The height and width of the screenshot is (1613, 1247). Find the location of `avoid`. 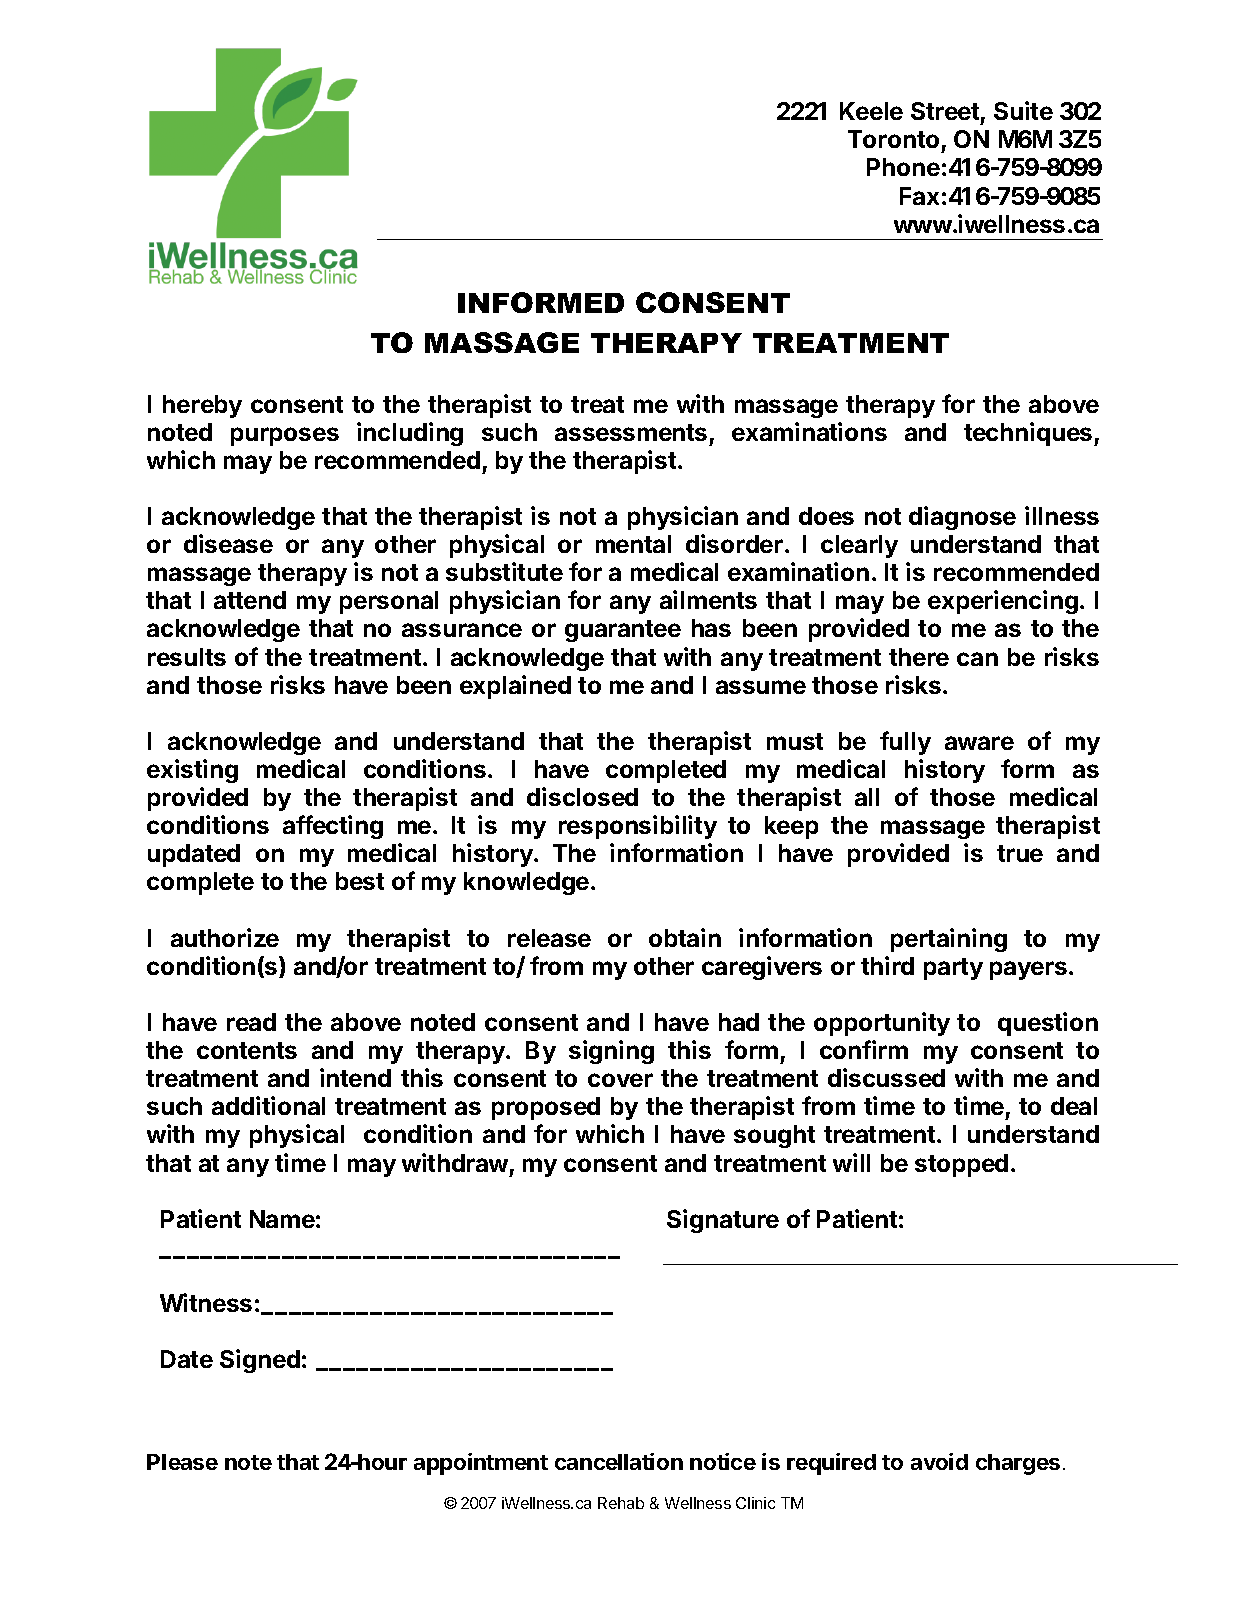

avoid is located at coordinates (939, 1461).
